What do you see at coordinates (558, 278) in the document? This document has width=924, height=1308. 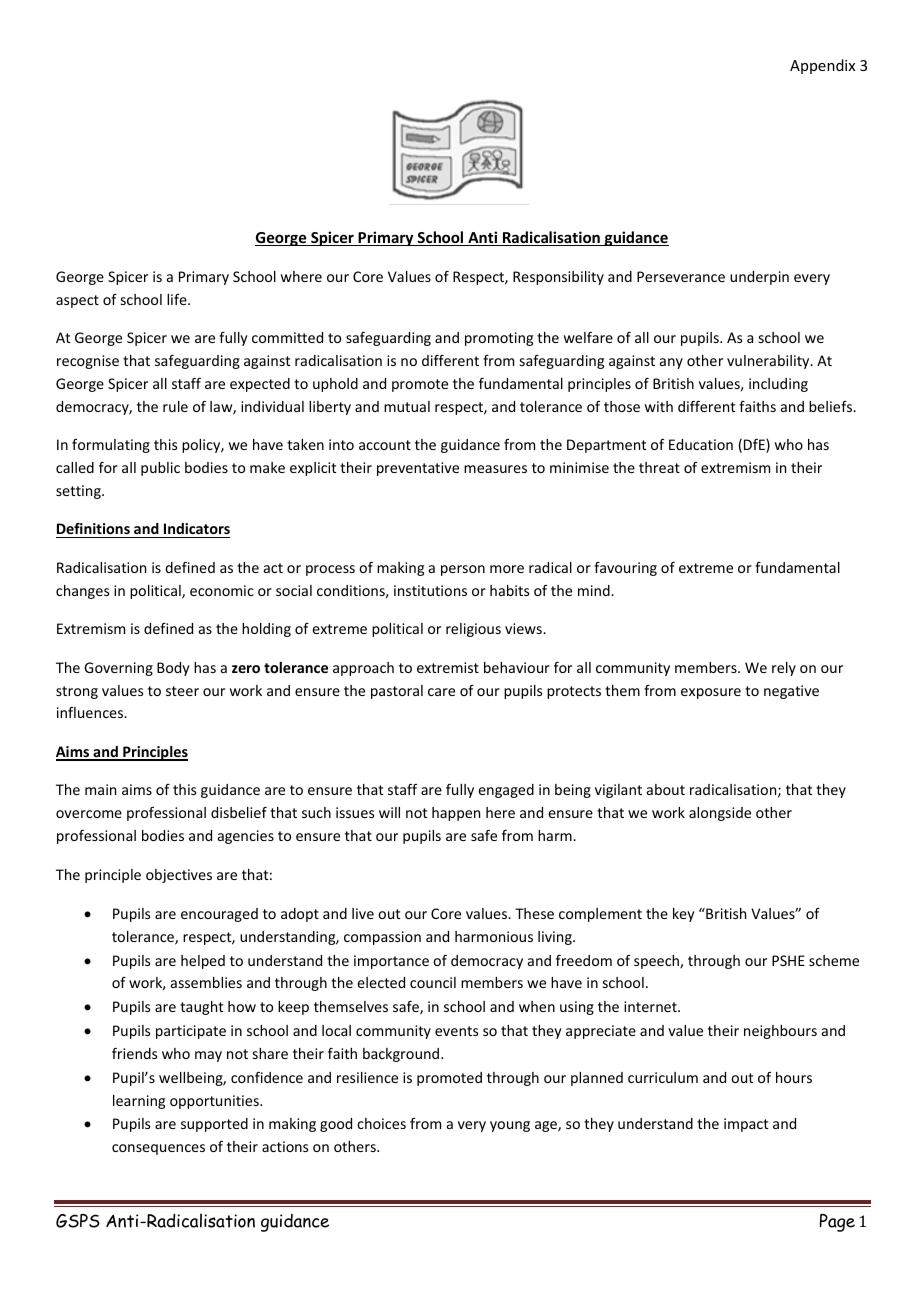 I see `Responsibility` at bounding box center [558, 278].
